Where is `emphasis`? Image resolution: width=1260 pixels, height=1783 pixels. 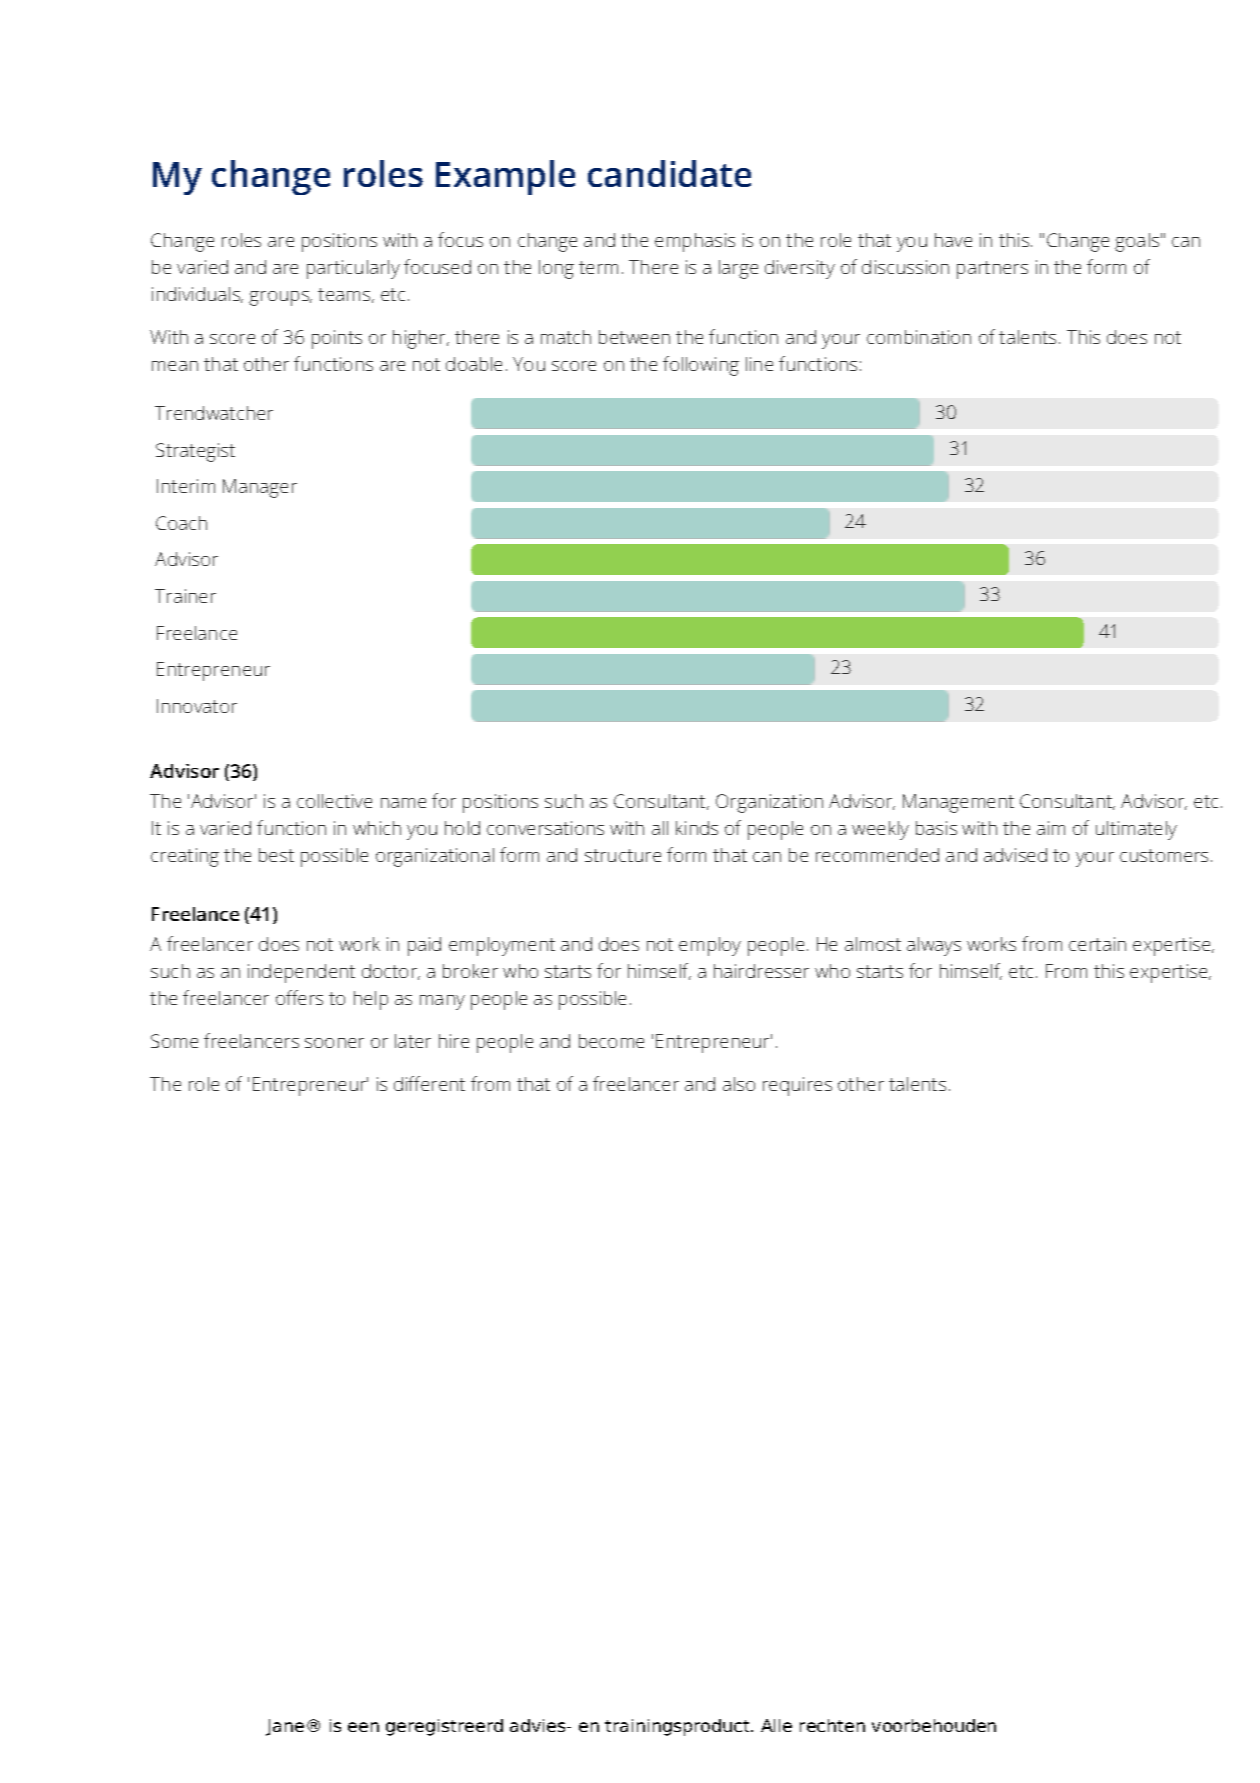 emphasis is located at coordinates (695, 242).
